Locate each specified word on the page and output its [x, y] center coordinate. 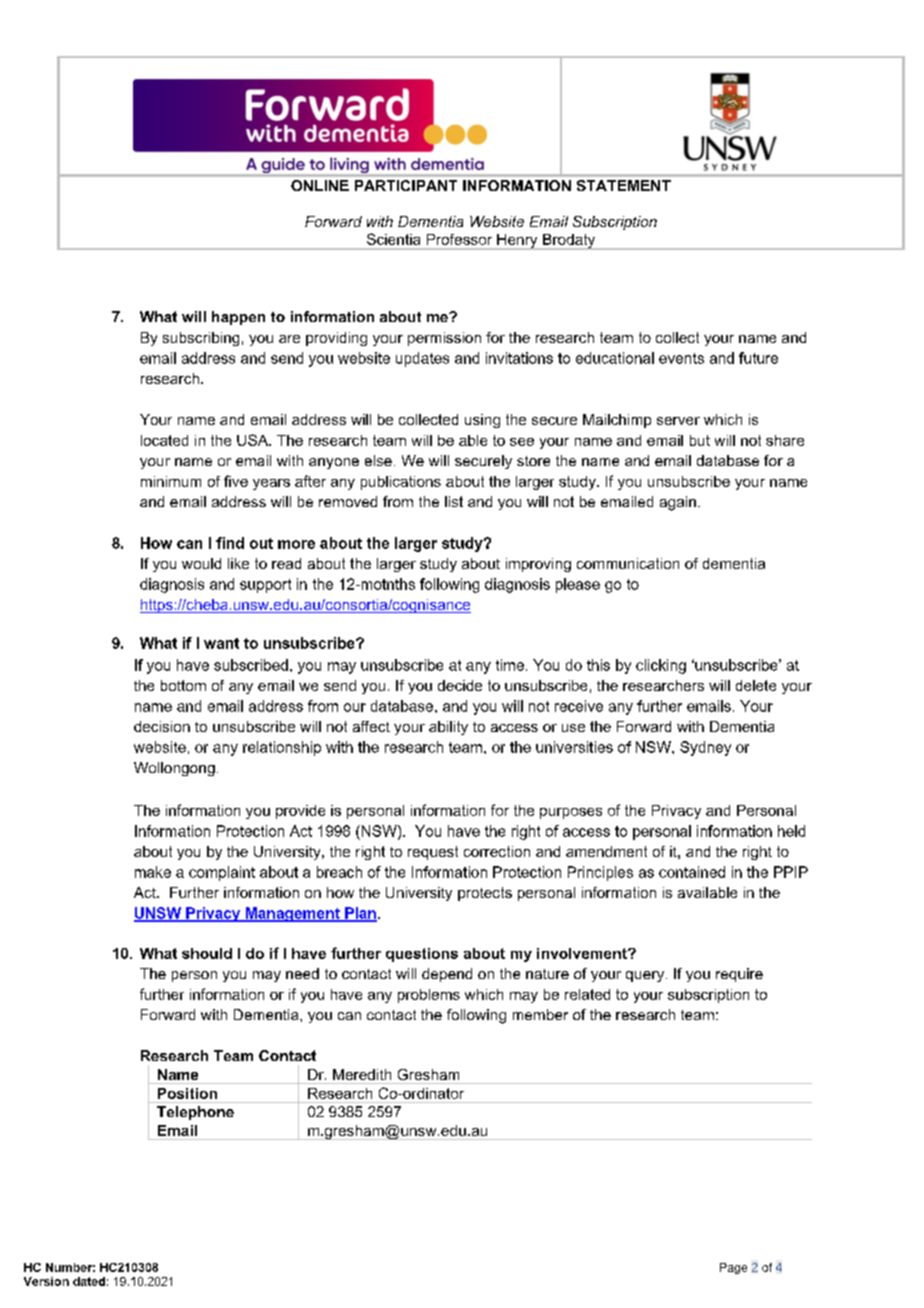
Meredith [362, 1074]
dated [89, 1281]
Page [733, 1268]
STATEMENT [624, 185]
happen [238, 318]
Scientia [393, 239]
